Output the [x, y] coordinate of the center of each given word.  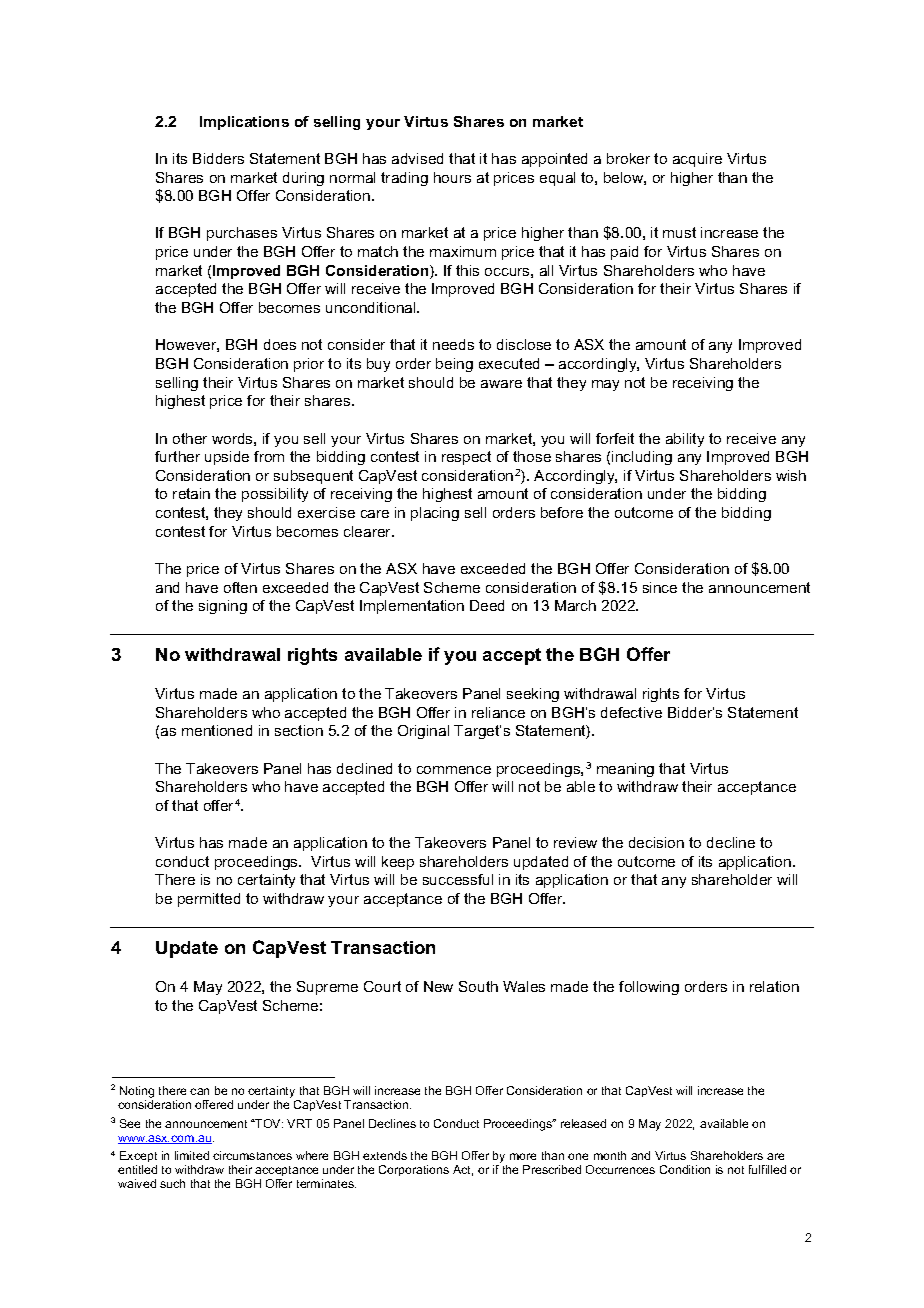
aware [501, 384]
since [660, 587]
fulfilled [767, 1169]
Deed [487, 605]
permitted [209, 900]
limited [192, 1155]
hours [452, 177]
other [190, 438]
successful [458, 879]
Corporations [414, 1170]
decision [656, 842]
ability [685, 440]
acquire [697, 160]
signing [223, 607]
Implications [244, 123]
